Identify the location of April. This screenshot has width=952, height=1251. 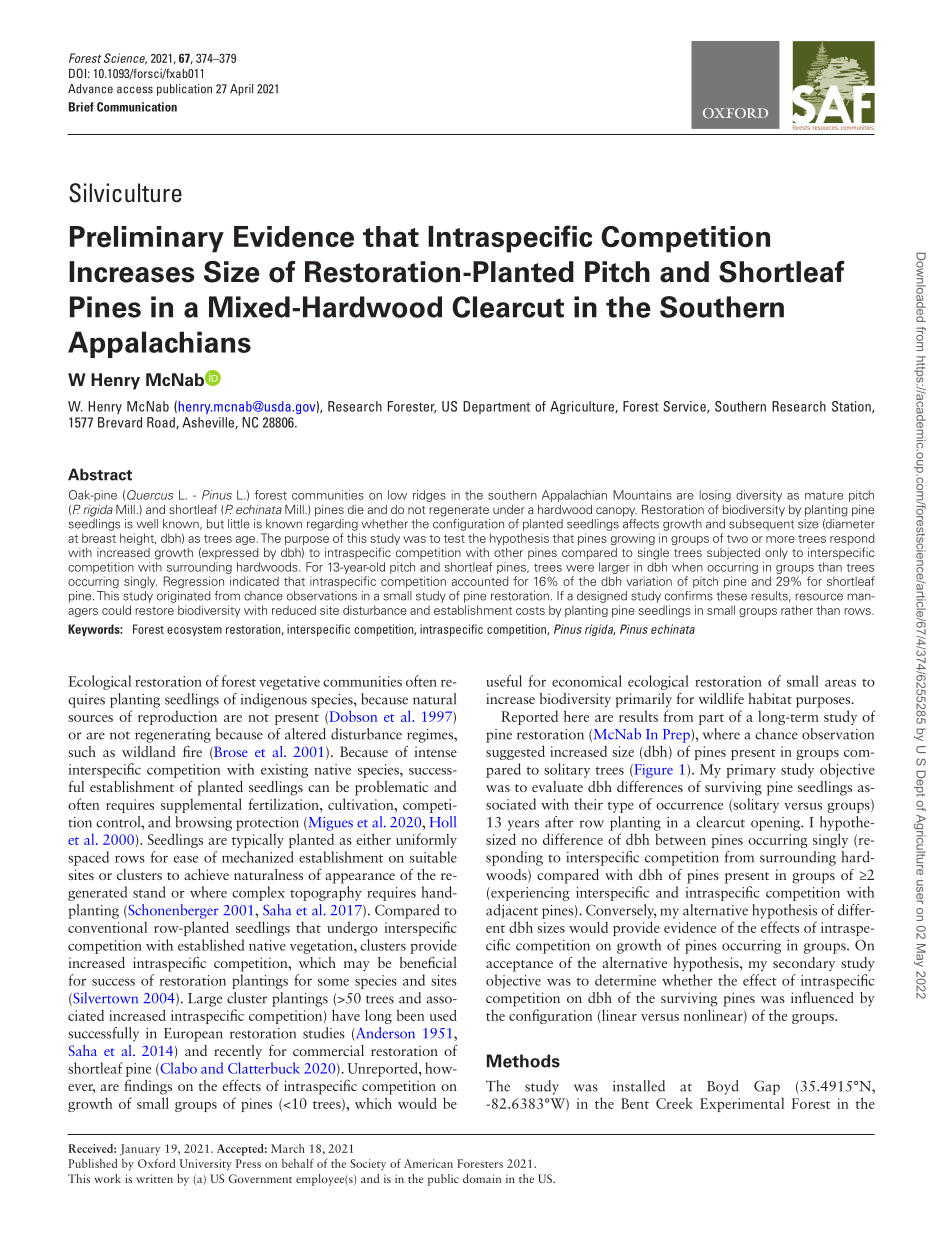
(241, 90).
